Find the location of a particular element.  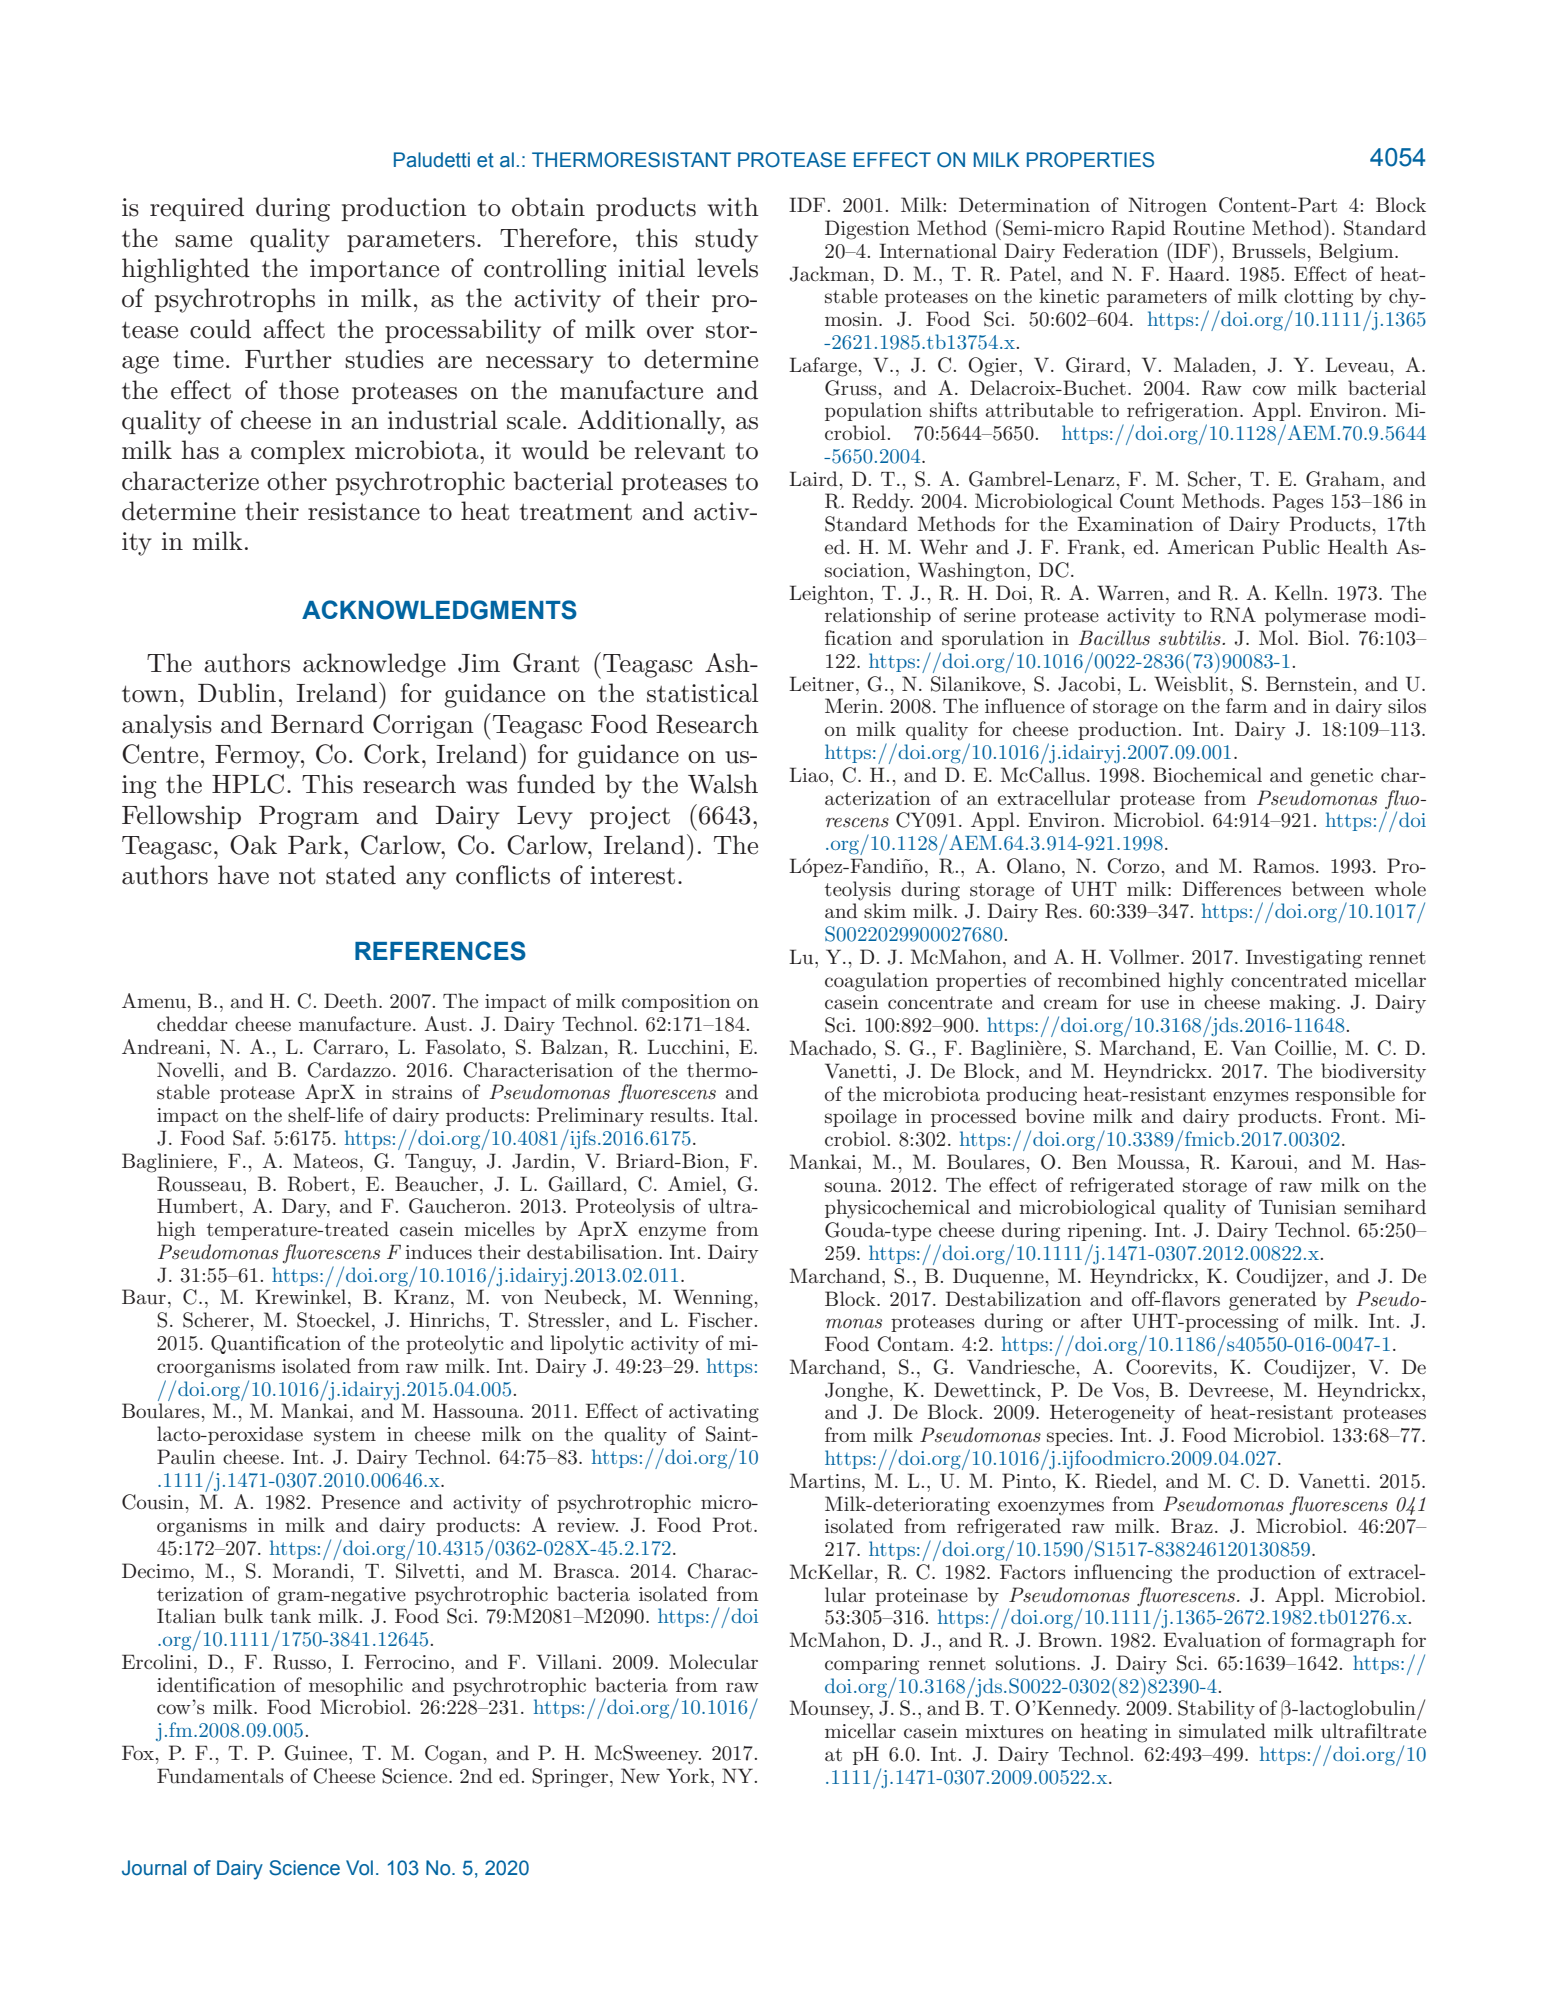

Leighton is located at coordinates (830, 595).
